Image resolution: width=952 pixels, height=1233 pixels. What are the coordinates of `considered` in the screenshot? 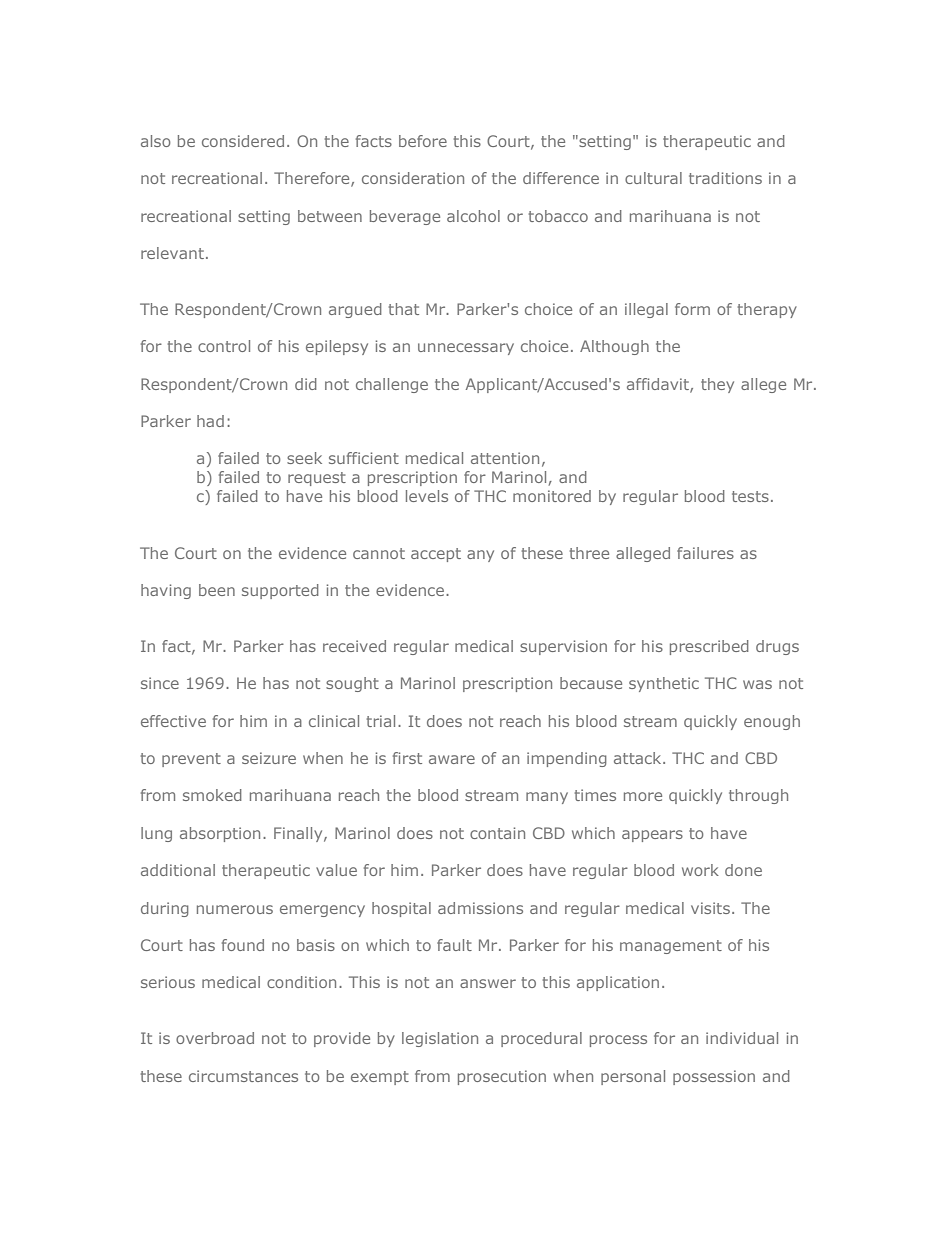 It's located at (243, 141).
